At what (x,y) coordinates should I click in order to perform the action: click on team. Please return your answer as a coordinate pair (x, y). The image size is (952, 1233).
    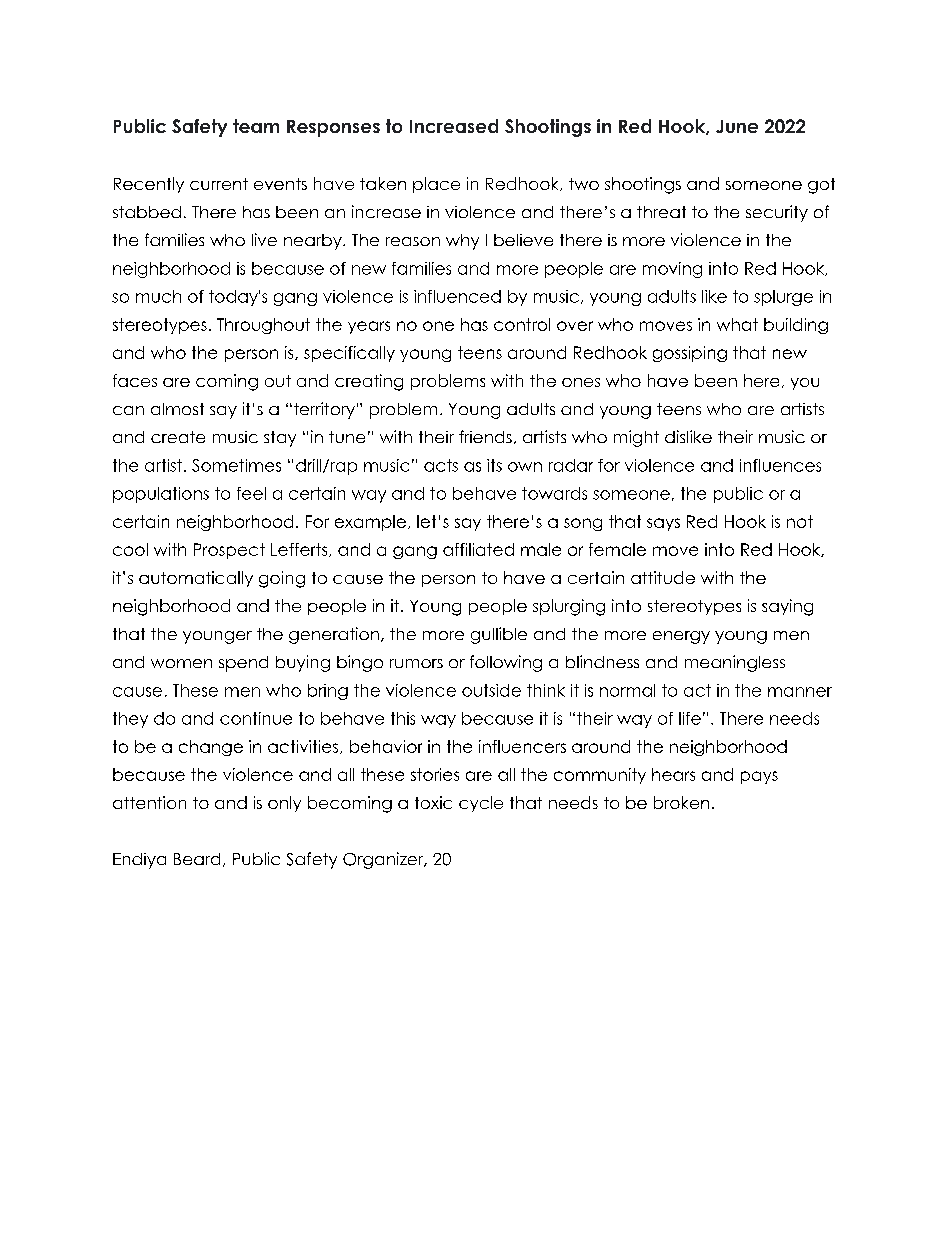
    Looking at the image, I should click on (256, 126).
